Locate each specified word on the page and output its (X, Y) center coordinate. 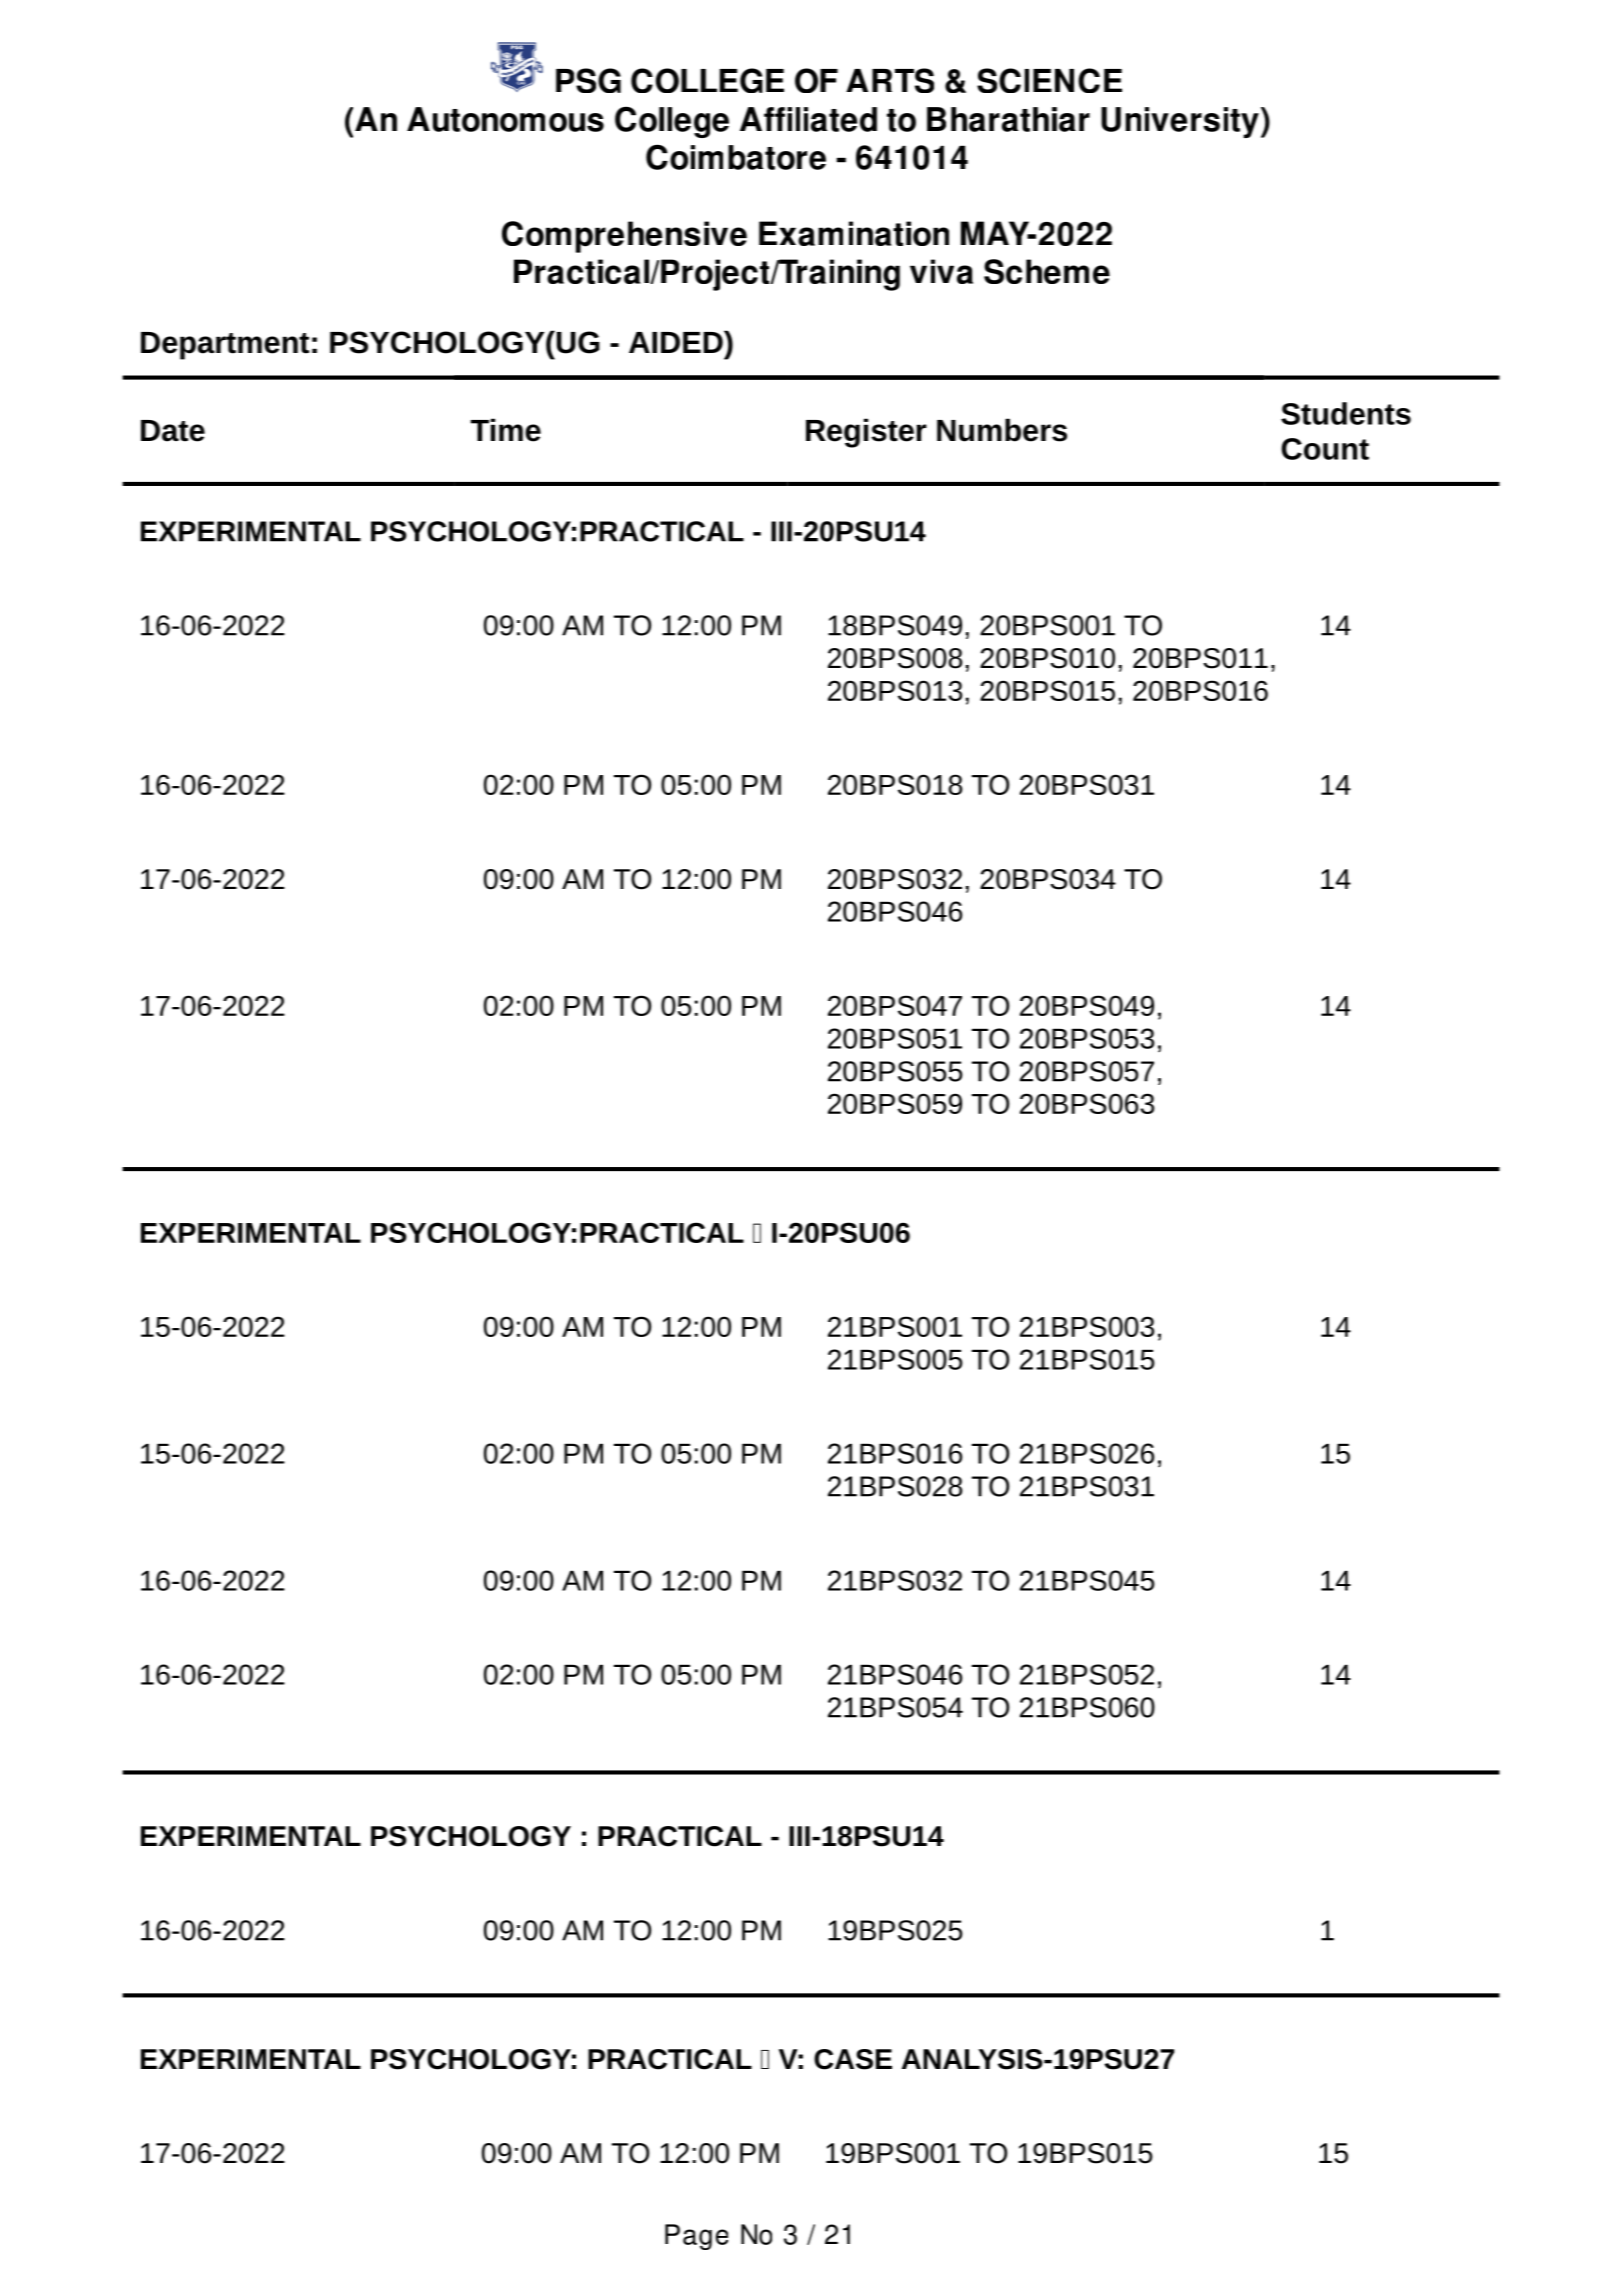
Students (1346, 413)
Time (506, 430)
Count (1325, 449)
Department (225, 346)
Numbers (1002, 430)
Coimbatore (736, 157)
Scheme (1047, 271)
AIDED (677, 341)
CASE (853, 2059)
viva (941, 271)
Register (866, 433)
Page (696, 2237)
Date (173, 431)
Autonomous (505, 119)
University (1180, 122)
